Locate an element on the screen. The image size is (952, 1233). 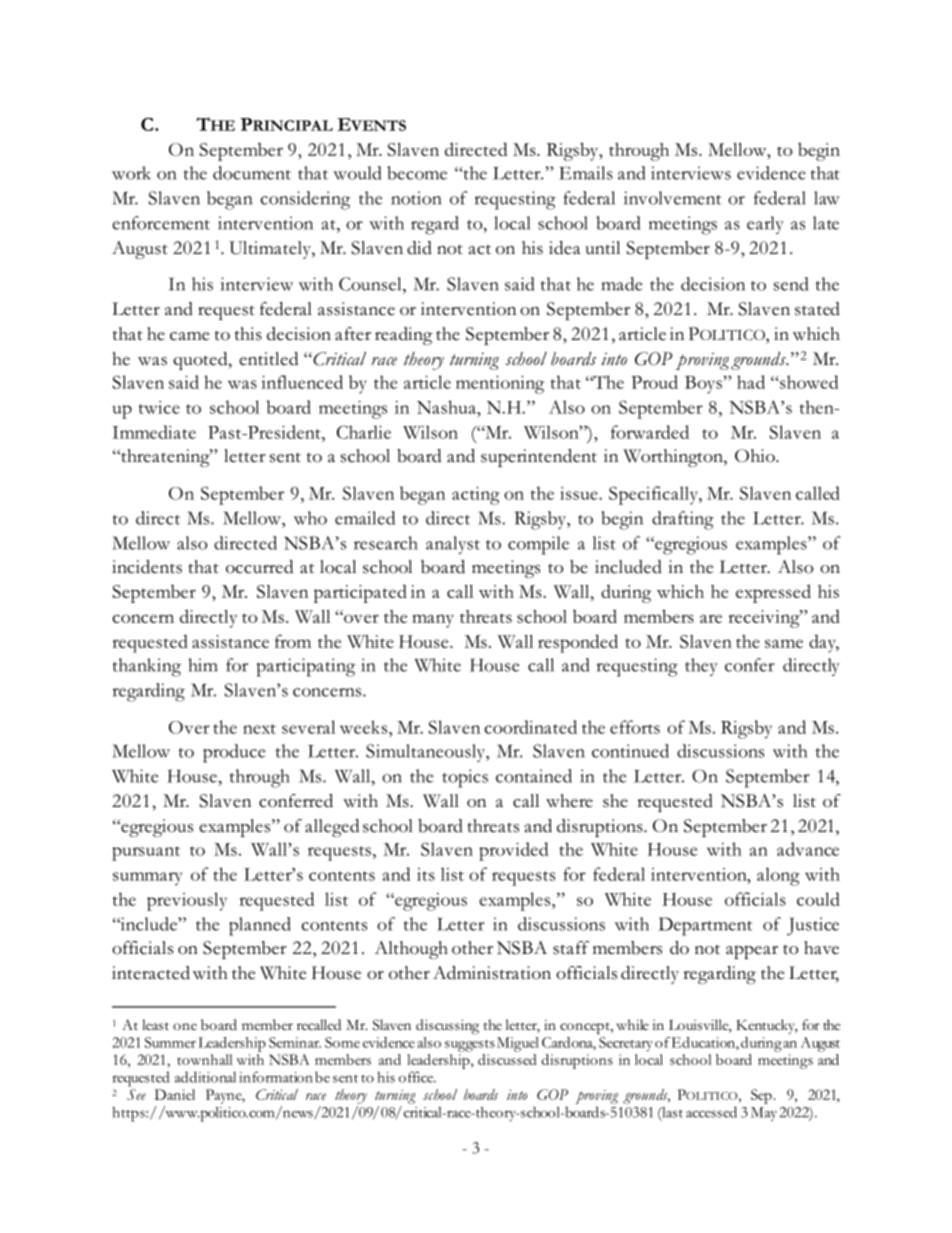
discussed is located at coordinates (507, 1059).
